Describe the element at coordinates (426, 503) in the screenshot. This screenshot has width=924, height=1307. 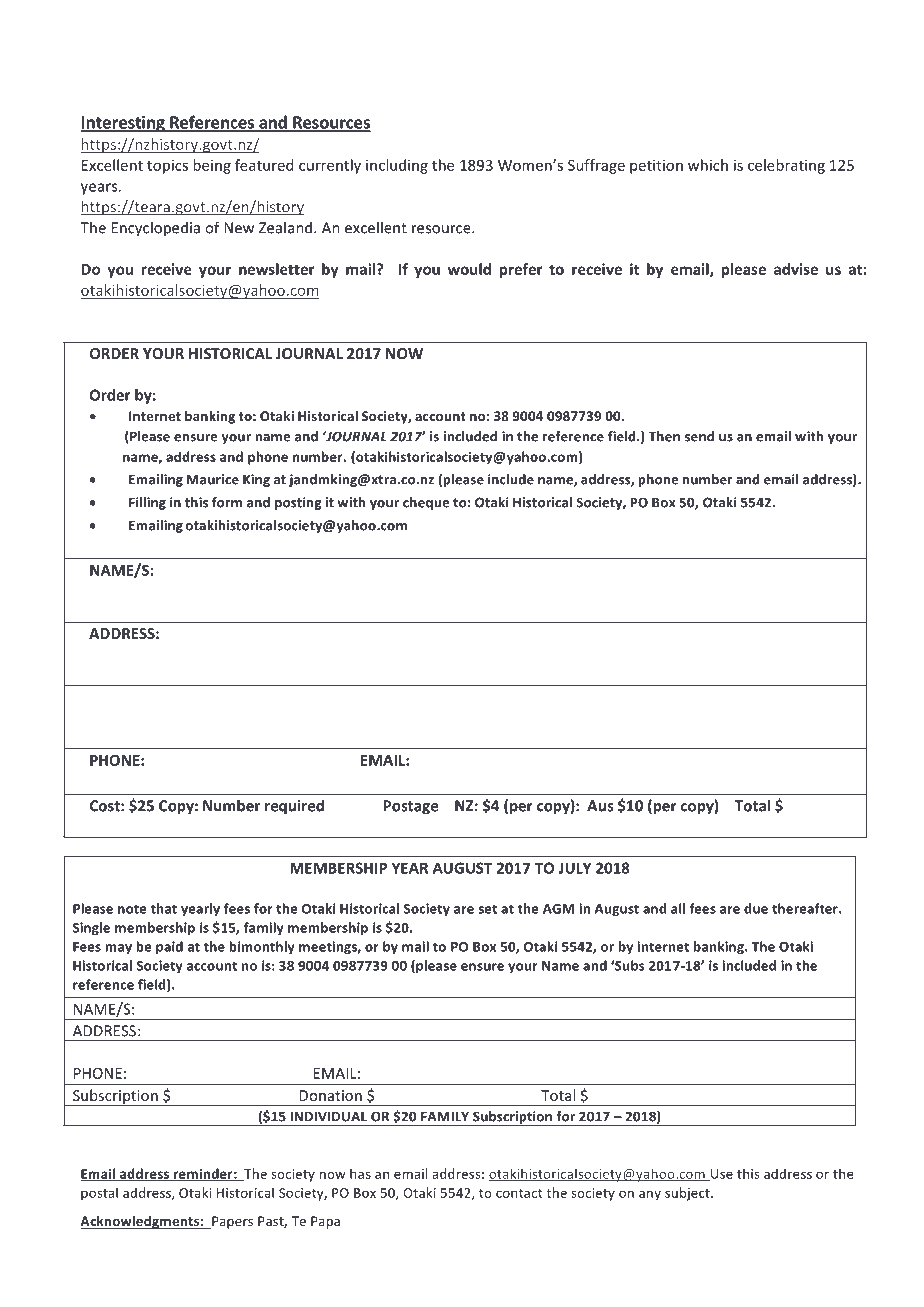
I see `cheque` at that location.
